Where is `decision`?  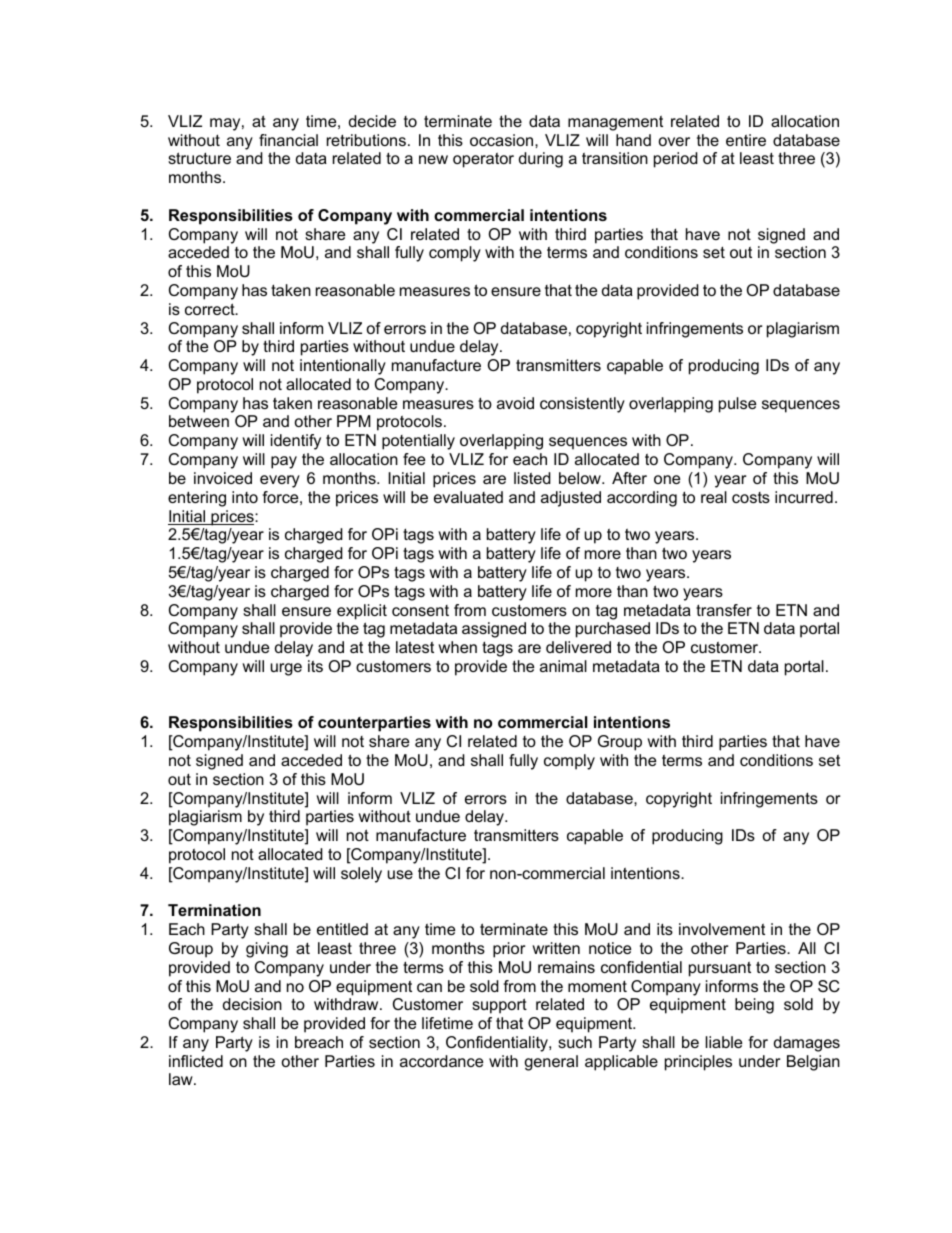
decision is located at coordinates (252, 1004).
